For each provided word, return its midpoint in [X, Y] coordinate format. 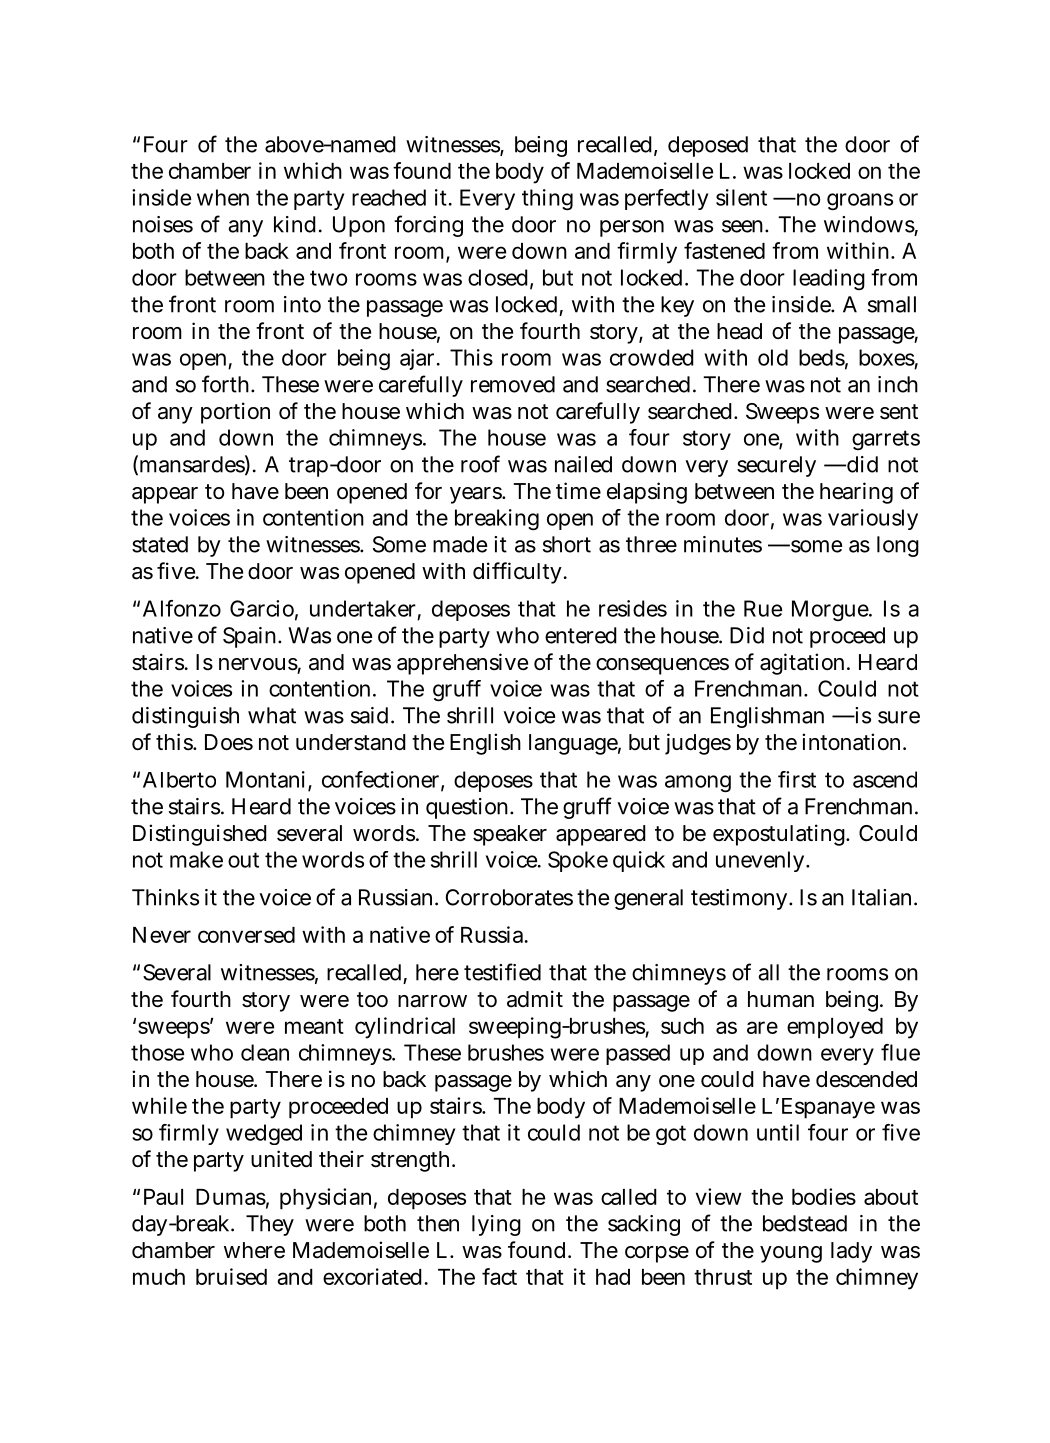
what [272, 715]
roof [480, 464]
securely [776, 466]
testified [502, 972]
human [781, 999]
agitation [802, 664]
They [270, 1225]
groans [860, 201]
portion [235, 413]
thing [547, 199]
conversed [246, 935]
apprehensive [462, 664]
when [223, 197]
